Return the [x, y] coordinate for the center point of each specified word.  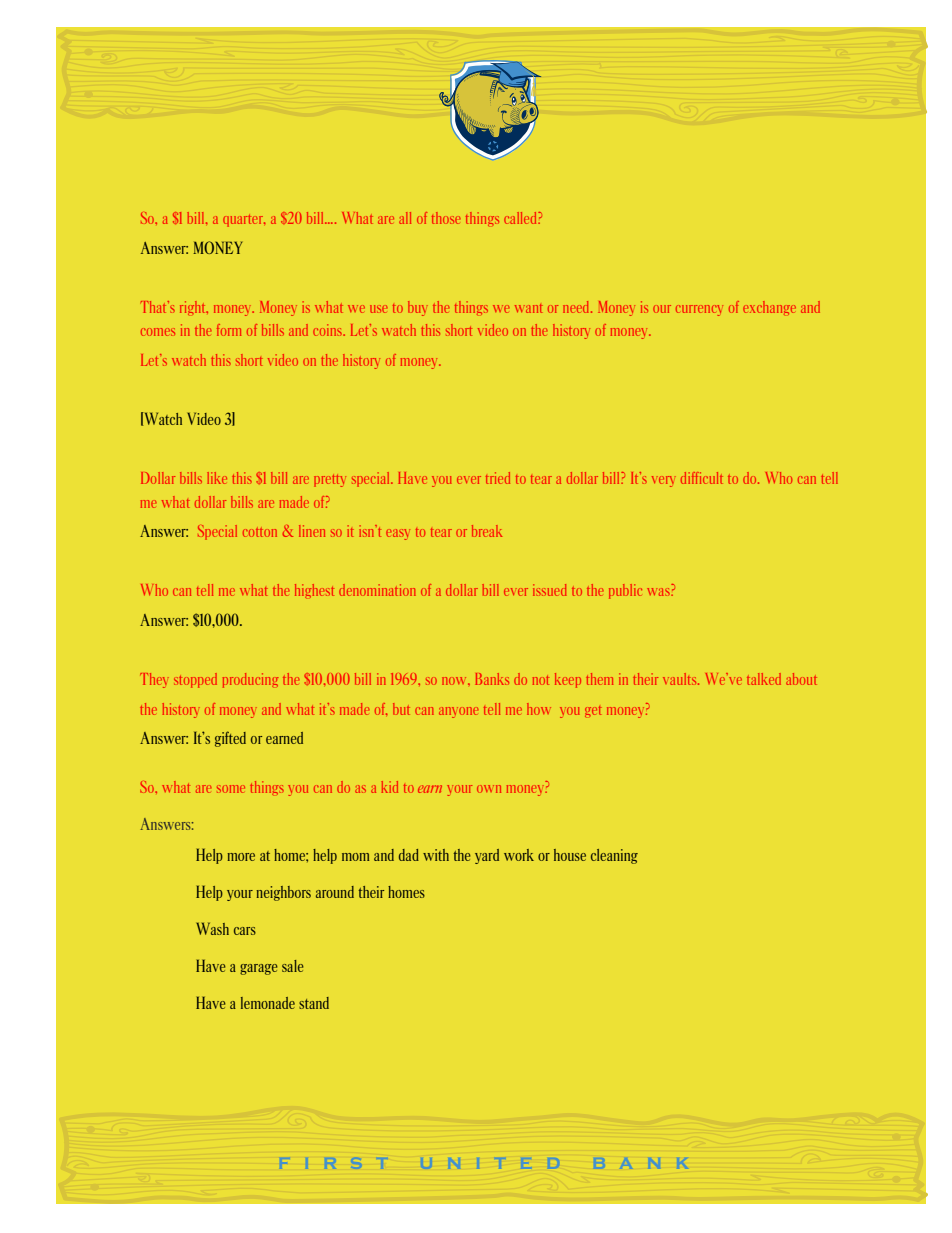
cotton [260, 532]
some [231, 789]
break [487, 531]
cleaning [614, 856]
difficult [702, 478]
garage [259, 969]
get [593, 711]
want [529, 308]
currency [699, 310]
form [229, 330]
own [489, 789]
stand [314, 1003]
